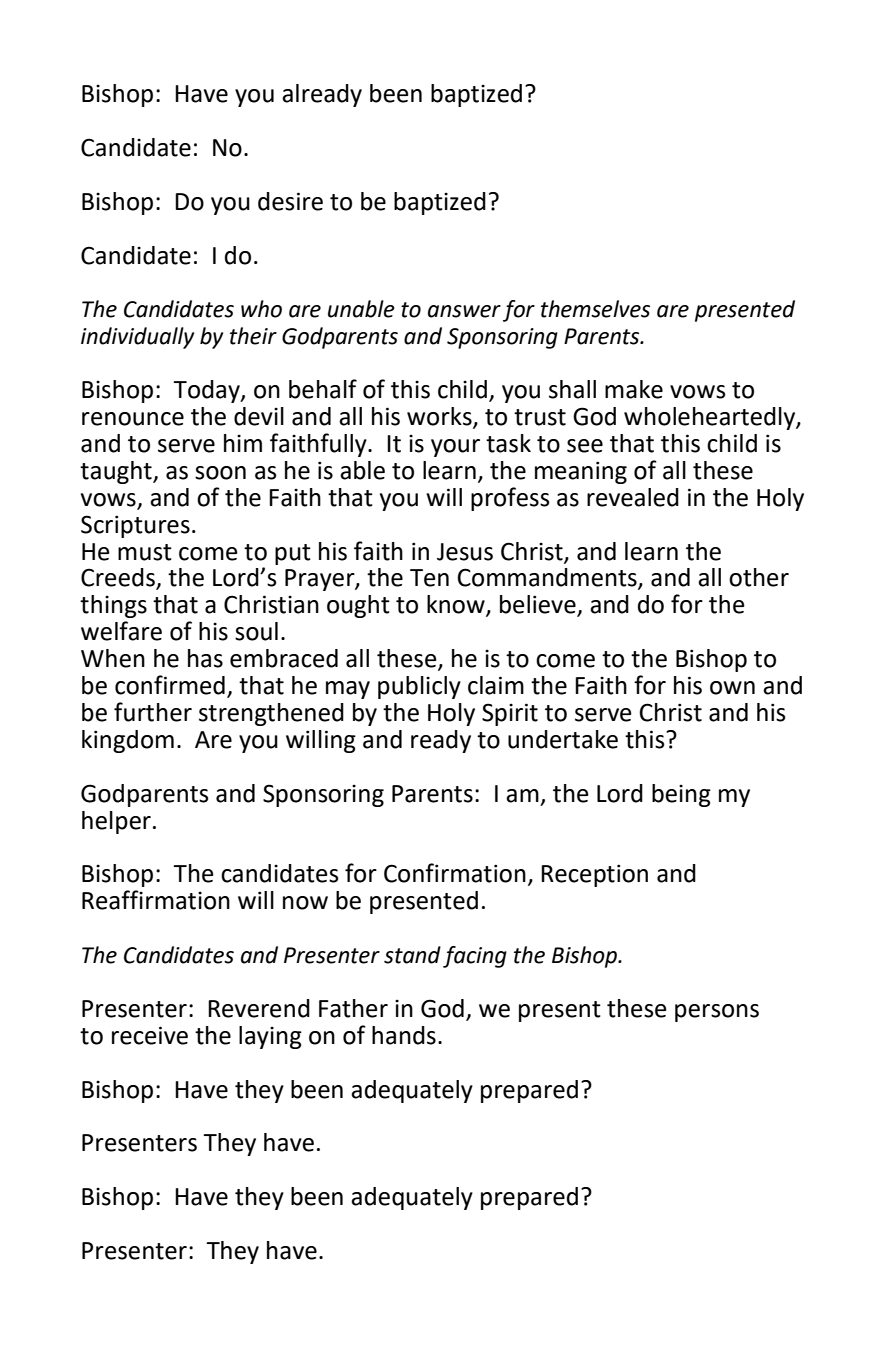 Image resolution: width=887 pixels, height=1372 pixels. Describe the element at coordinates (457, 605) in the document. I see `know` at that location.
